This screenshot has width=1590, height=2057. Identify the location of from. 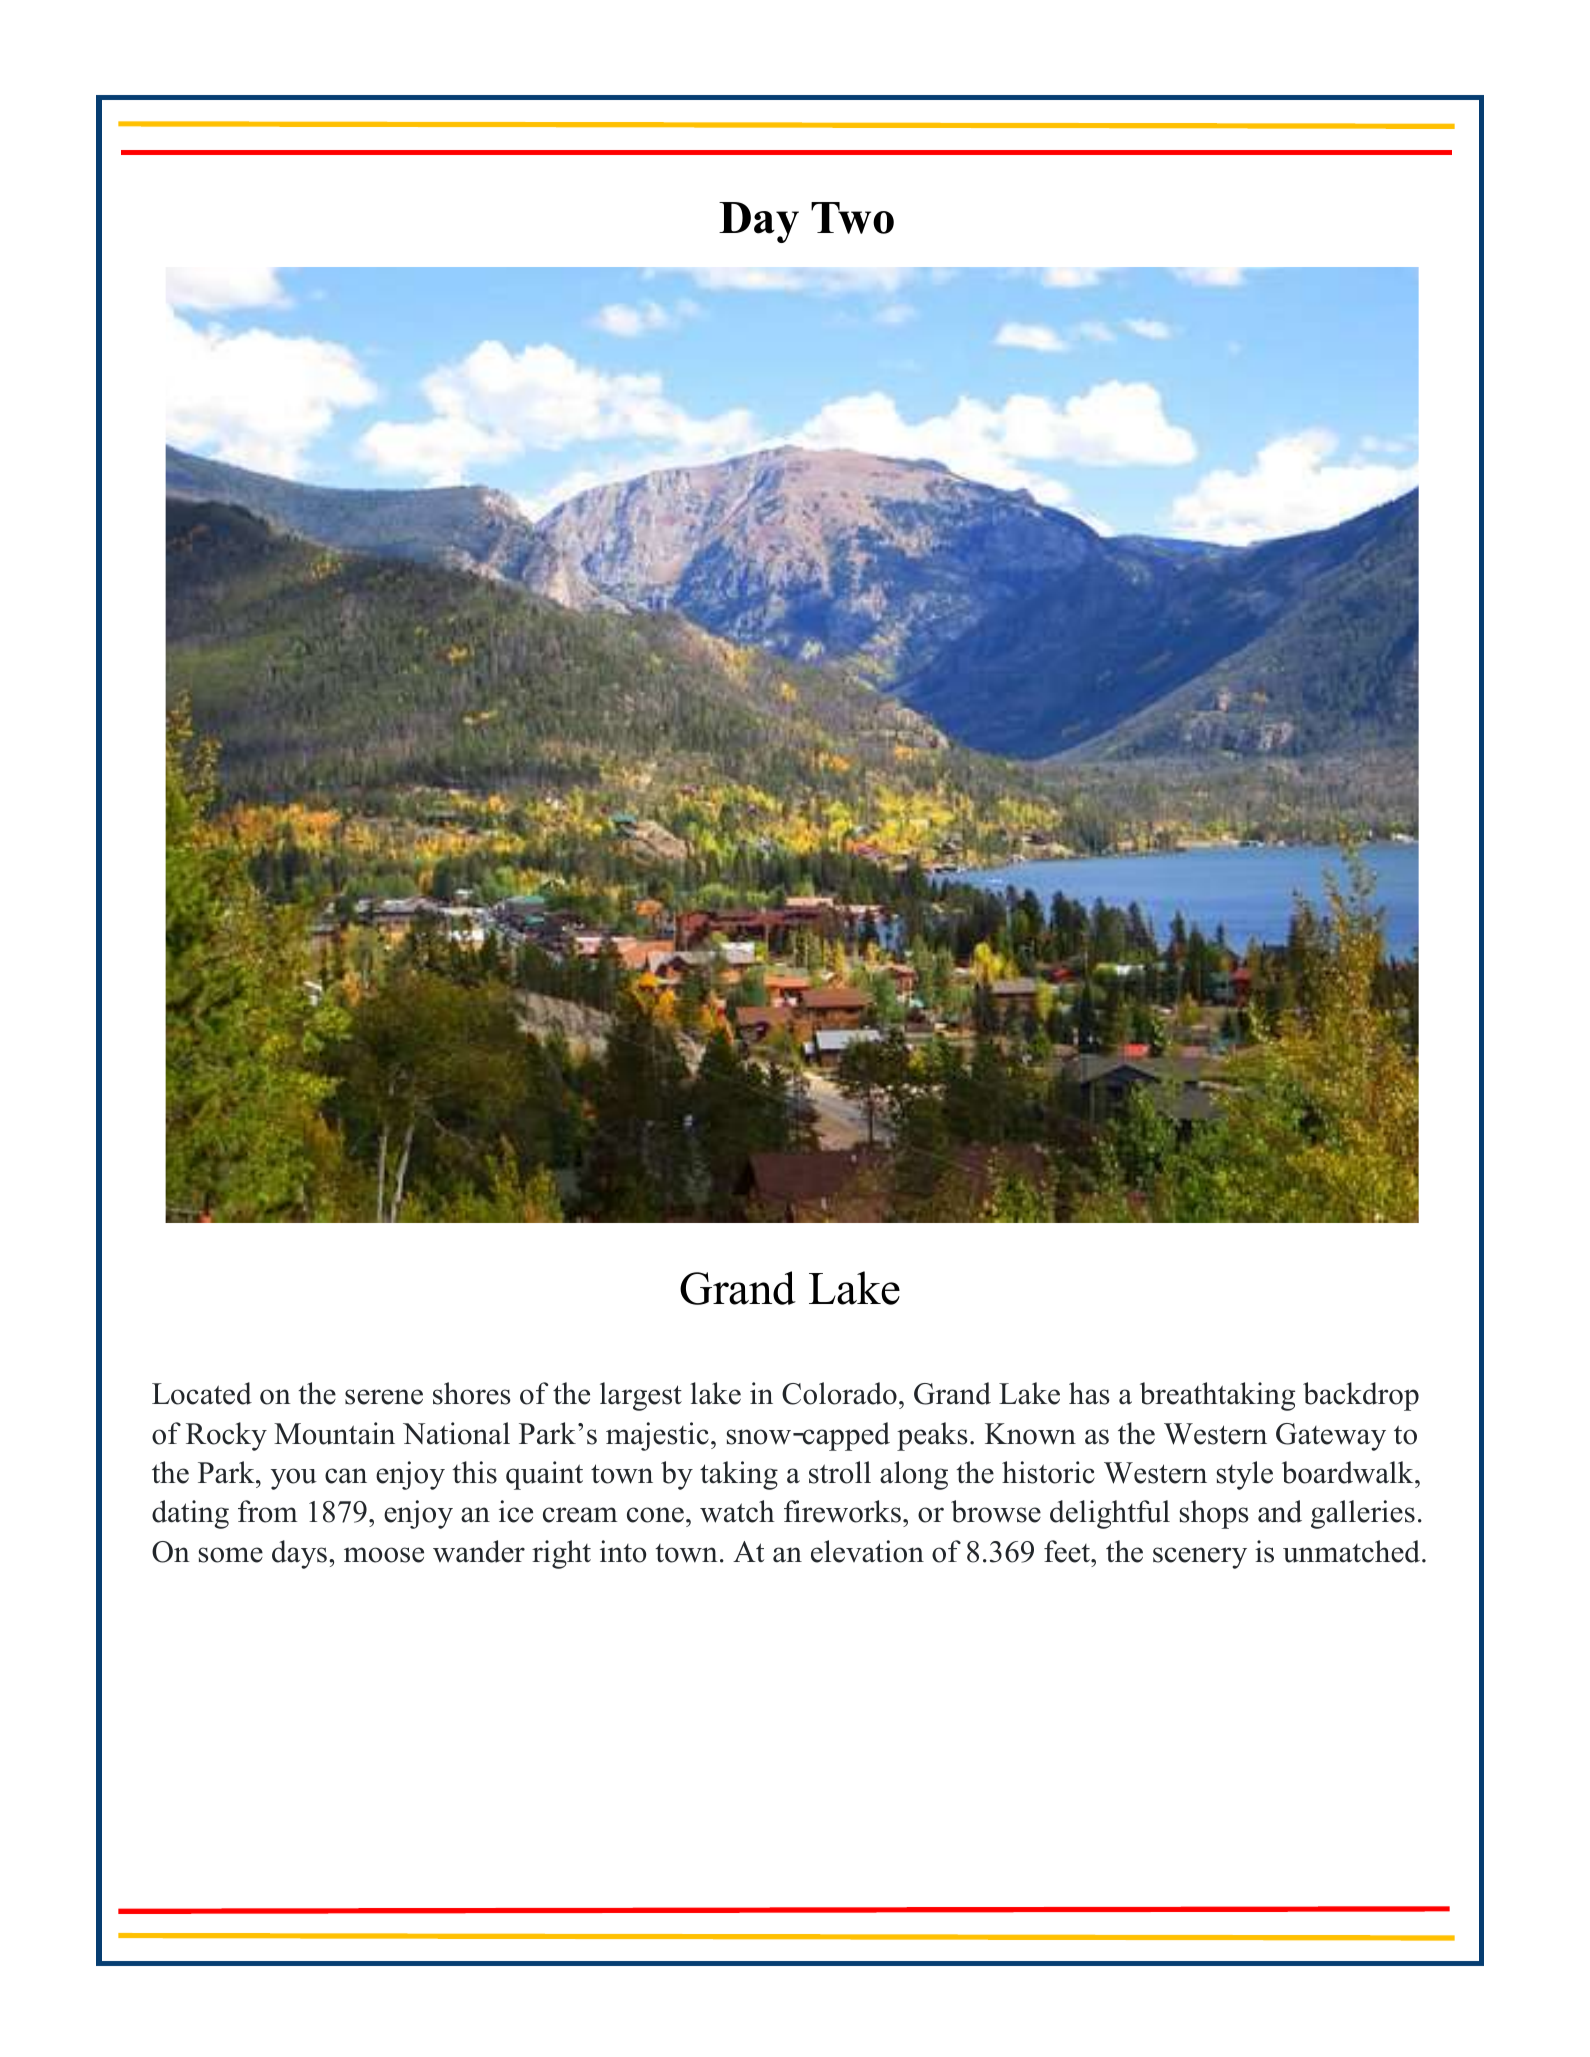
(268, 1511).
